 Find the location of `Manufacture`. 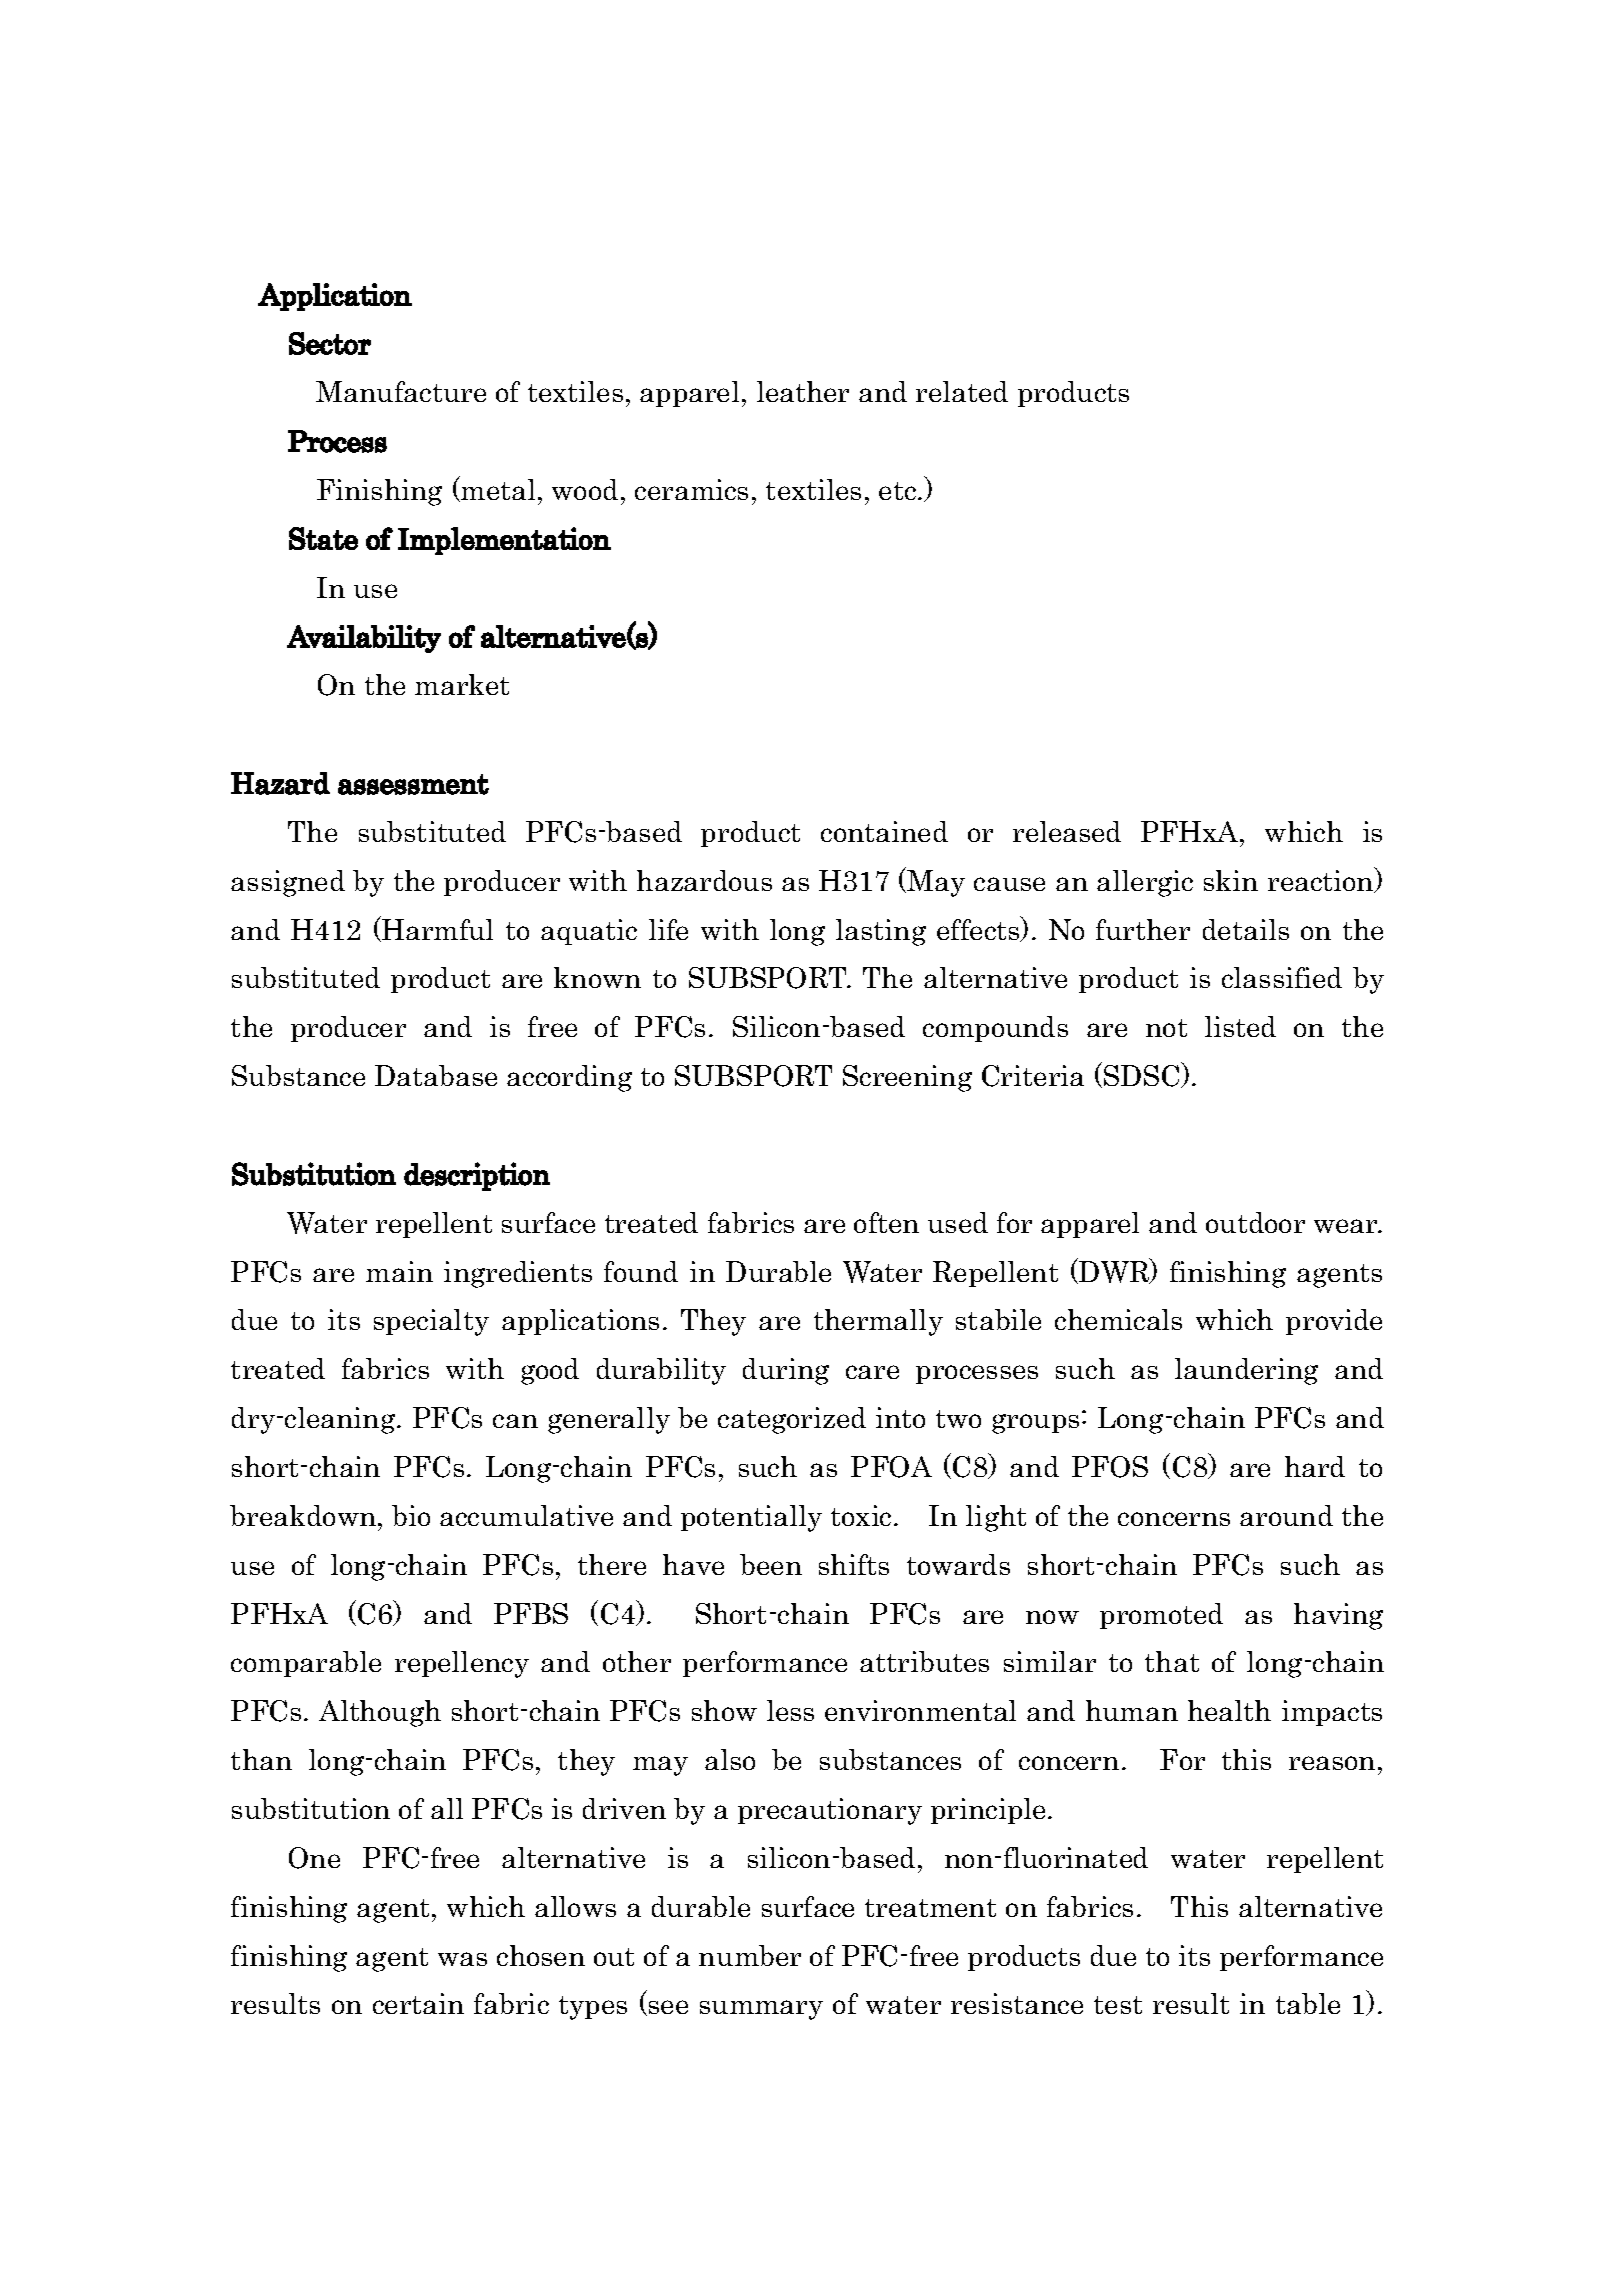

Manufacture is located at coordinates (401, 391).
